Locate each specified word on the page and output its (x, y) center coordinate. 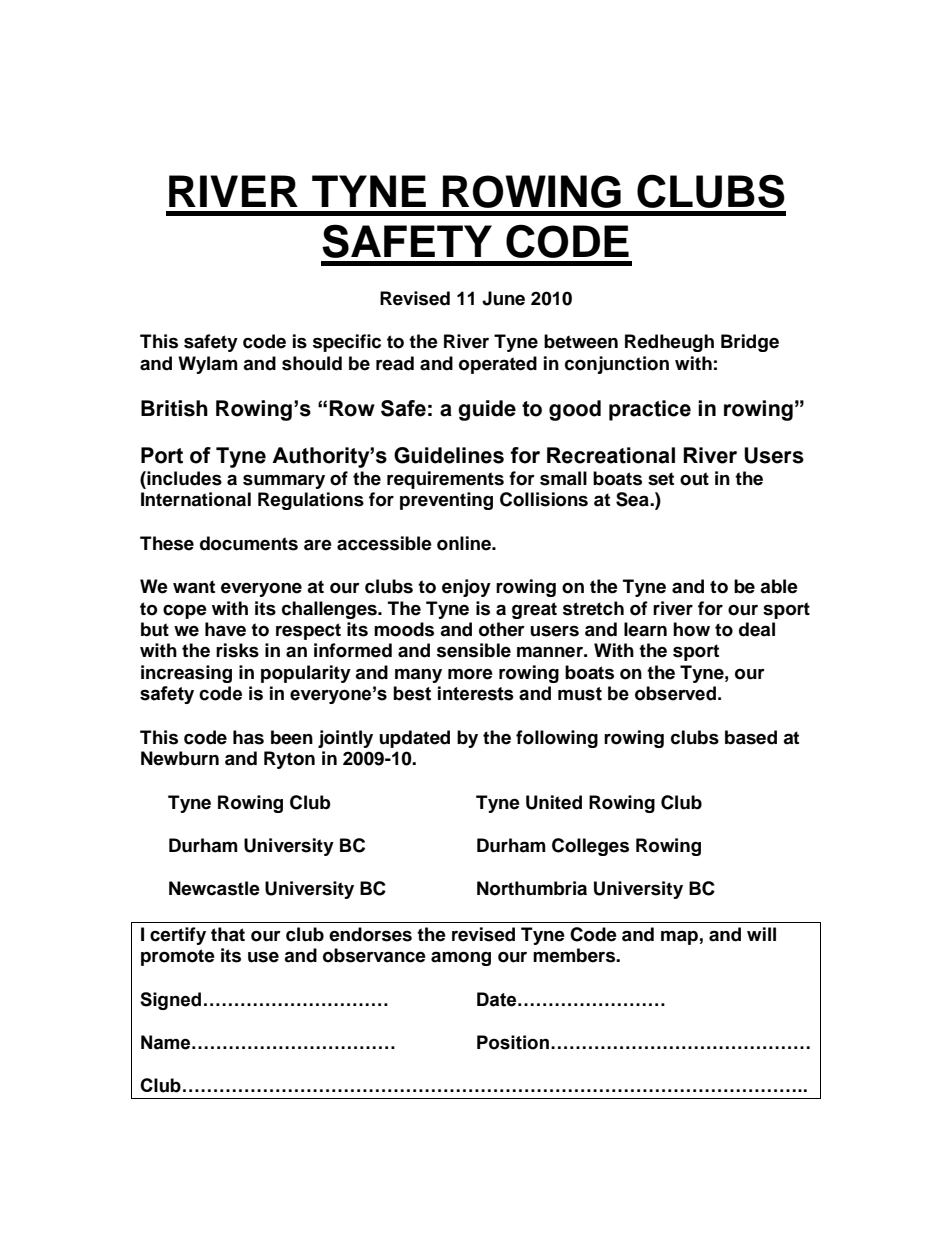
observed (675, 693)
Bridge (750, 343)
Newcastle (214, 888)
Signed (170, 1001)
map (679, 937)
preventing (446, 501)
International (196, 499)
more (470, 674)
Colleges (590, 847)
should (312, 363)
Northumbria (532, 888)
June (503, 298)
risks (237, 650)
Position (513, 1042)
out (694, 479)
